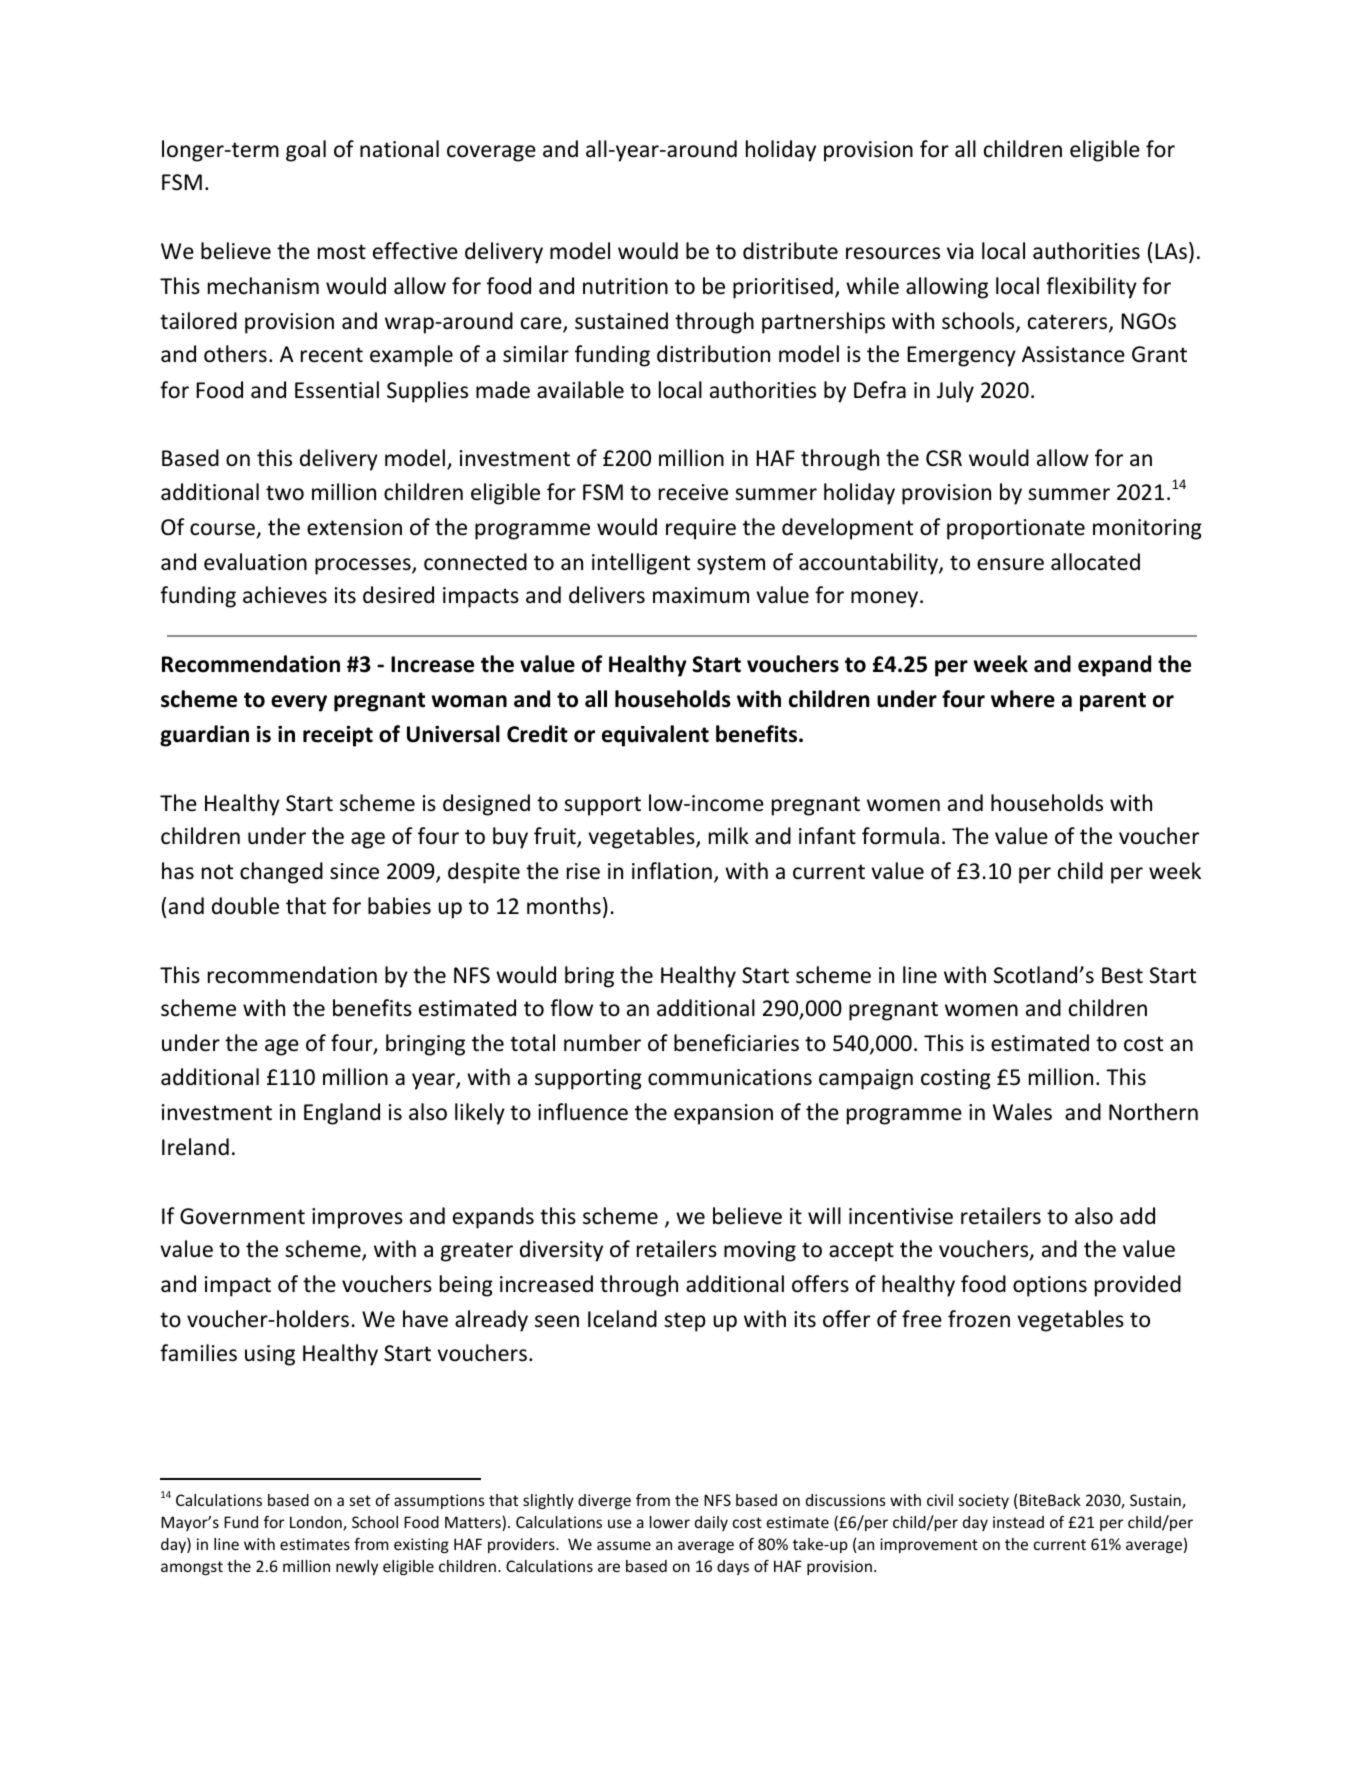 The height and width of the screenshot is (1766, 1364). Describe the element at coordinates (285, 493) in the screenshot. I see `two` at that location.
